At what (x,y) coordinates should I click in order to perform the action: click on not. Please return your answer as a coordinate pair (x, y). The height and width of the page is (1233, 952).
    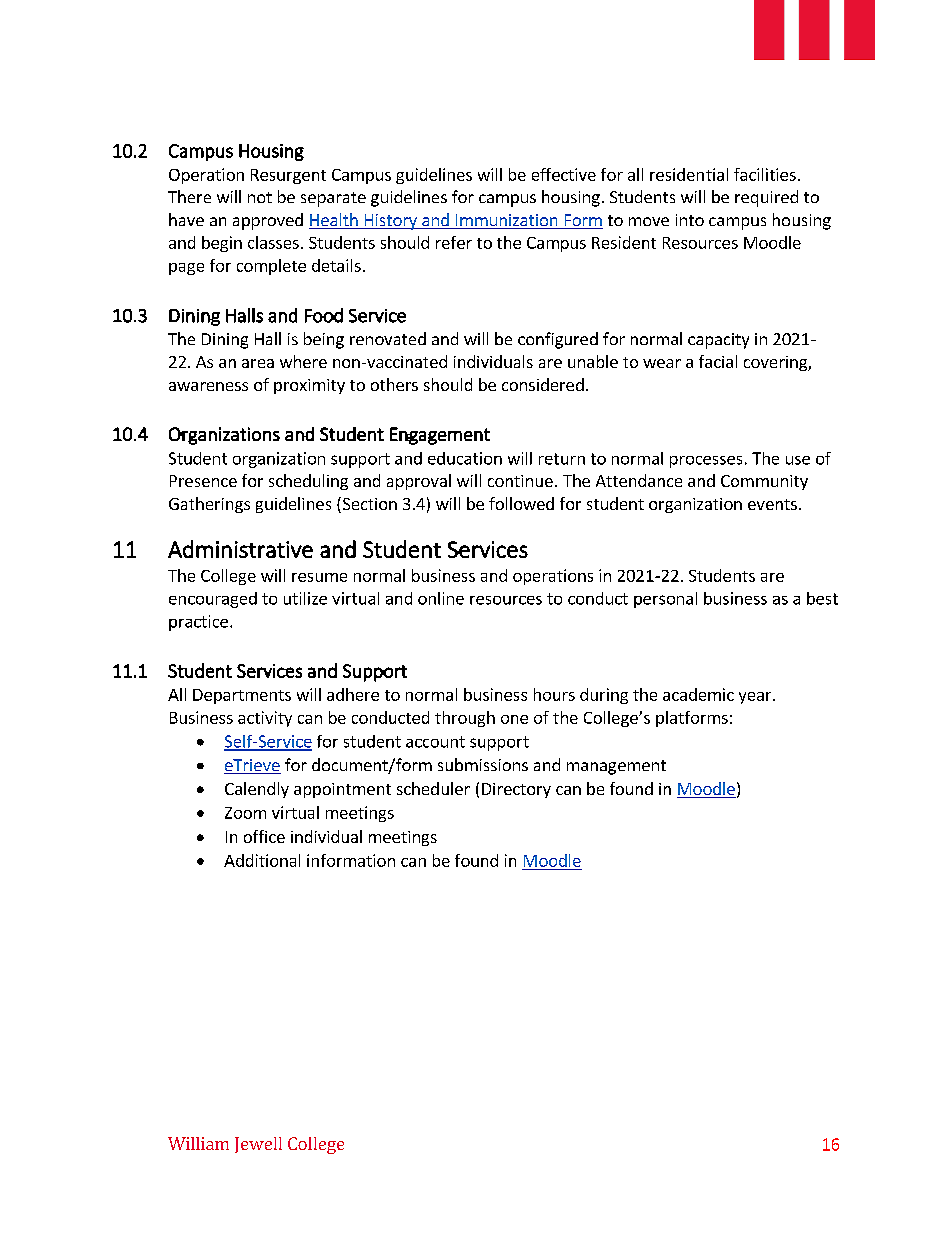
    Looking at the image, I should click on (260, 197).
